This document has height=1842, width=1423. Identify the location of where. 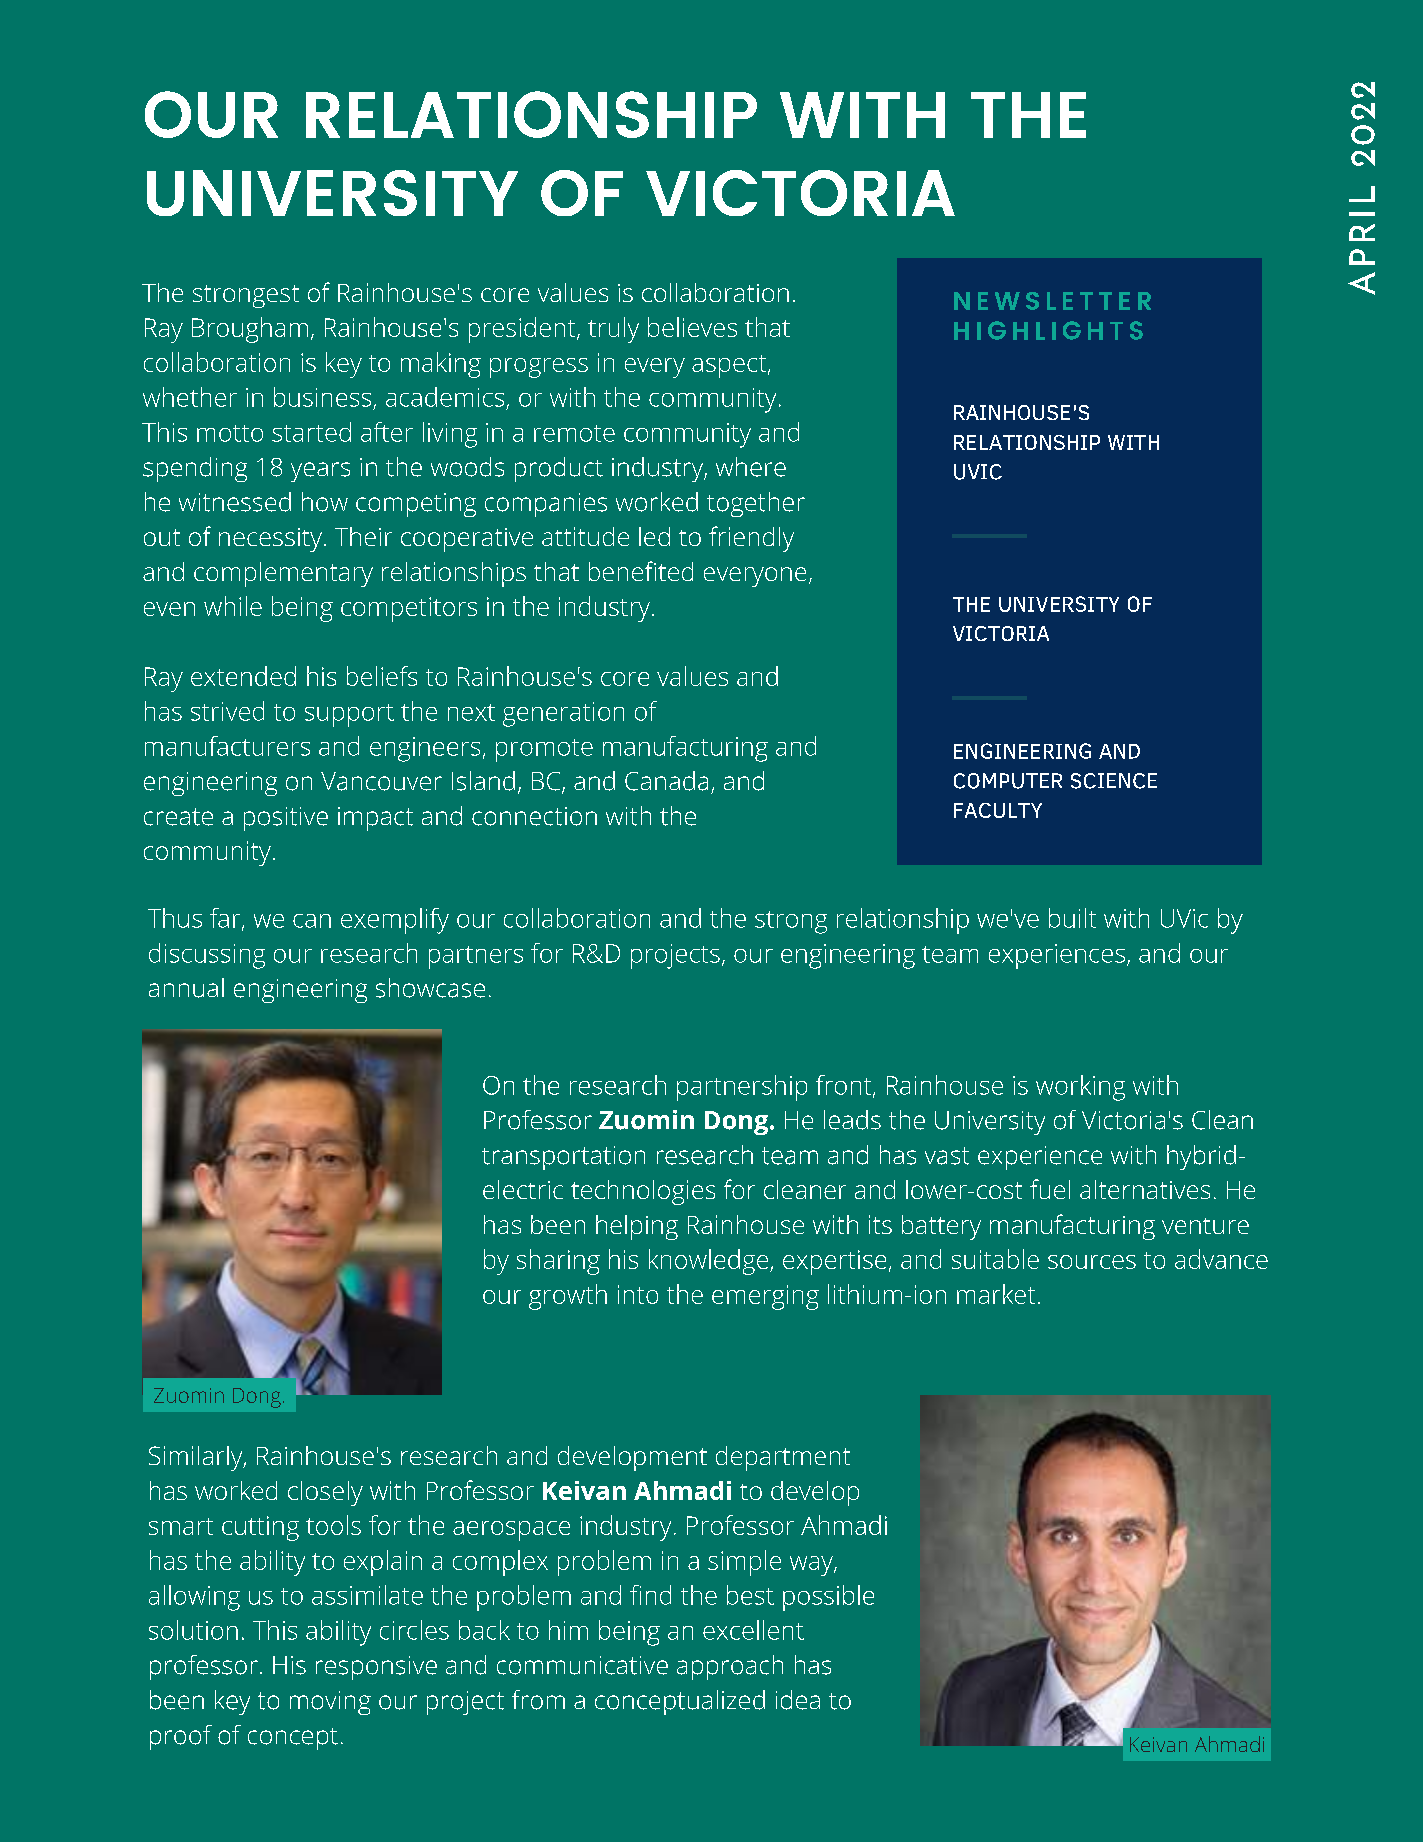
(751, 467).
